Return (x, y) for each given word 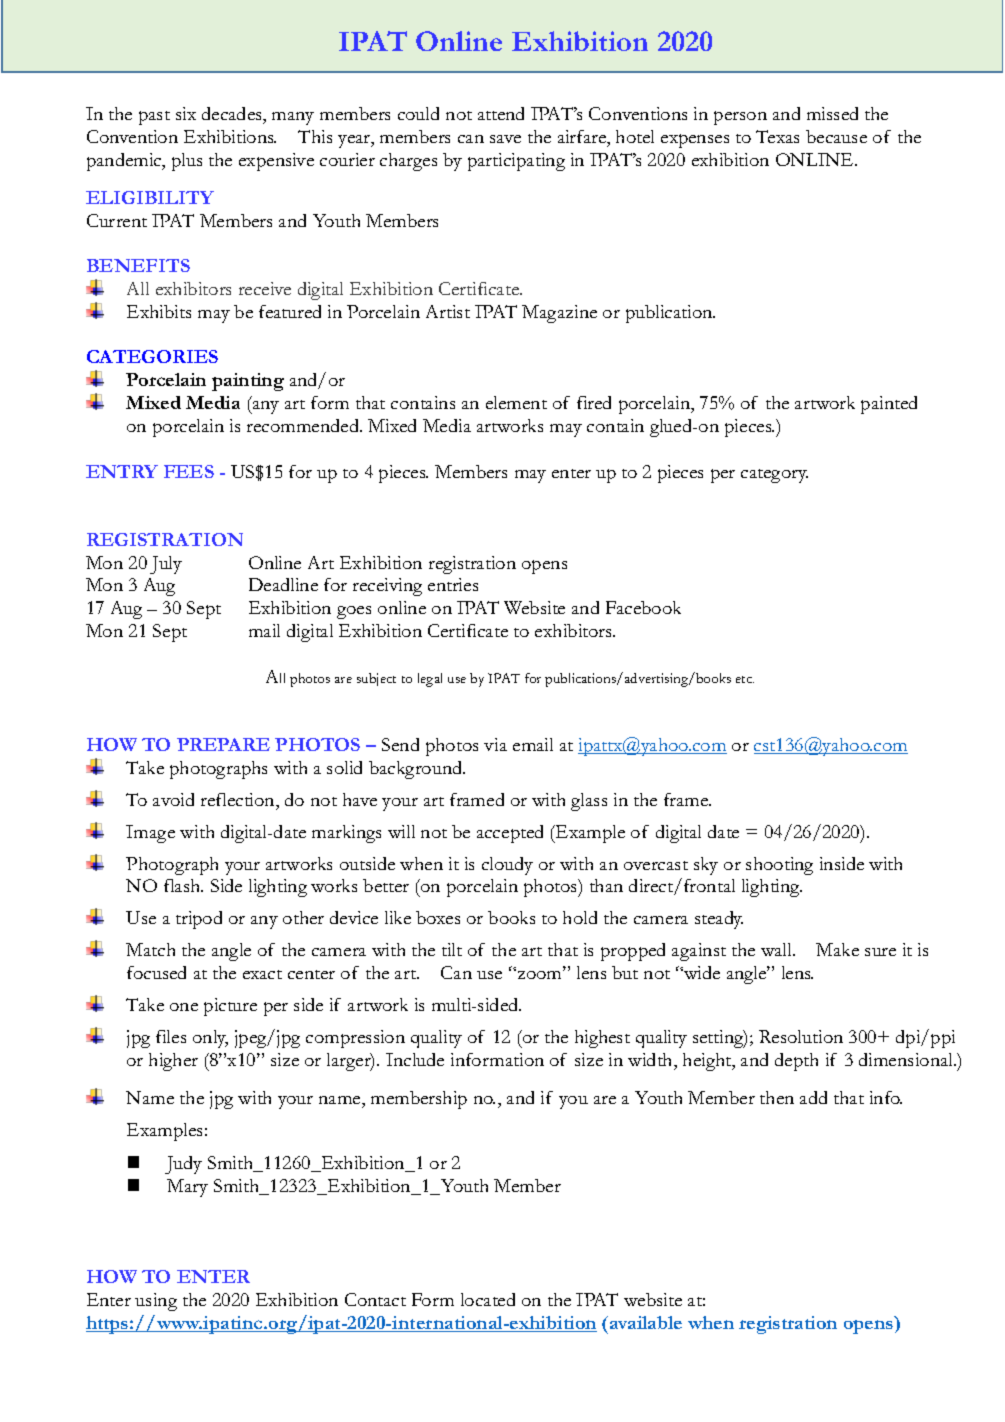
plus (187, 162)
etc (745, 679)
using (156, 1302)
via (495, 744)
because (836, 136)
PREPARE (223, 744)
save (505, 139)
